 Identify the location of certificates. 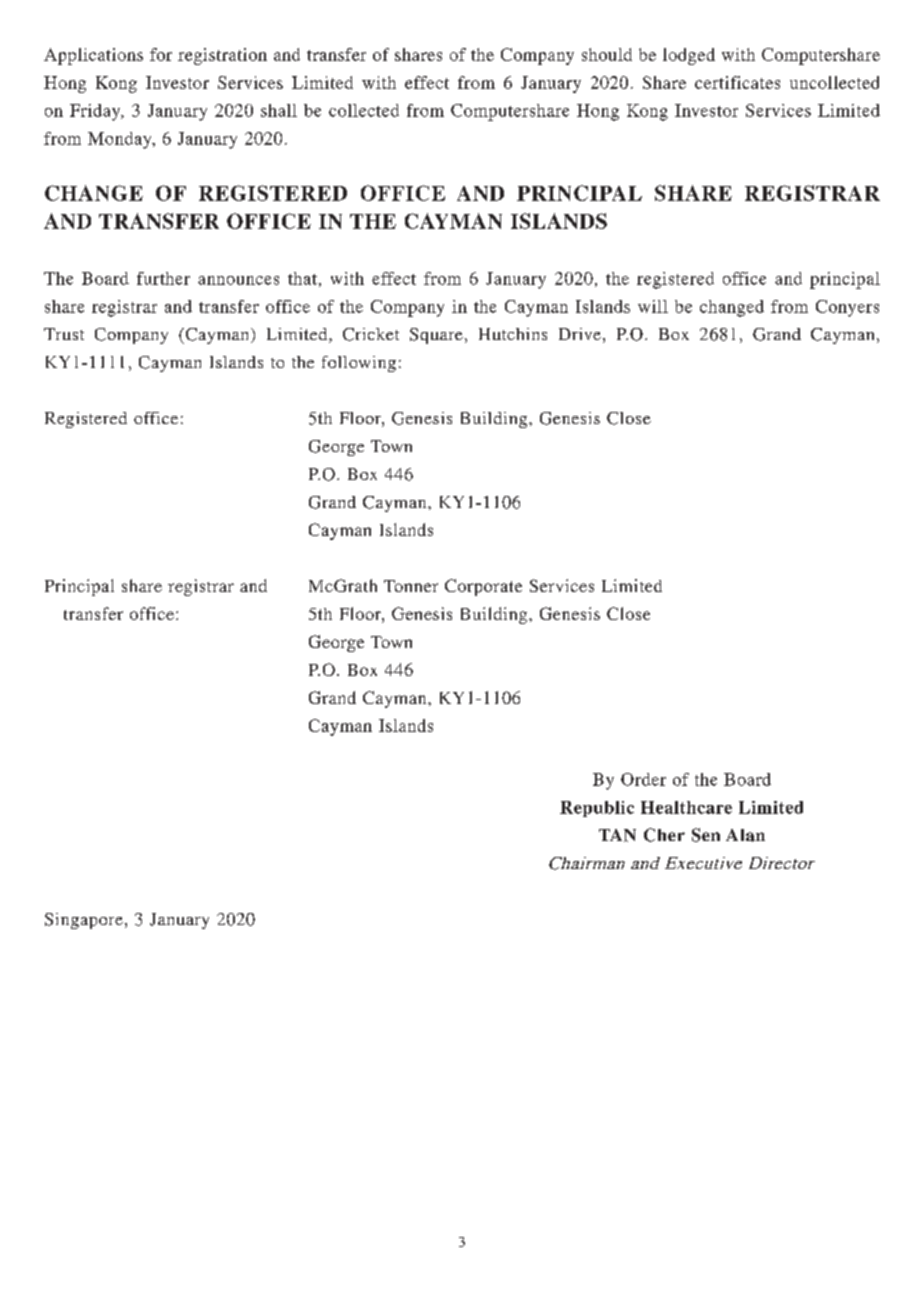
(737, 82).
